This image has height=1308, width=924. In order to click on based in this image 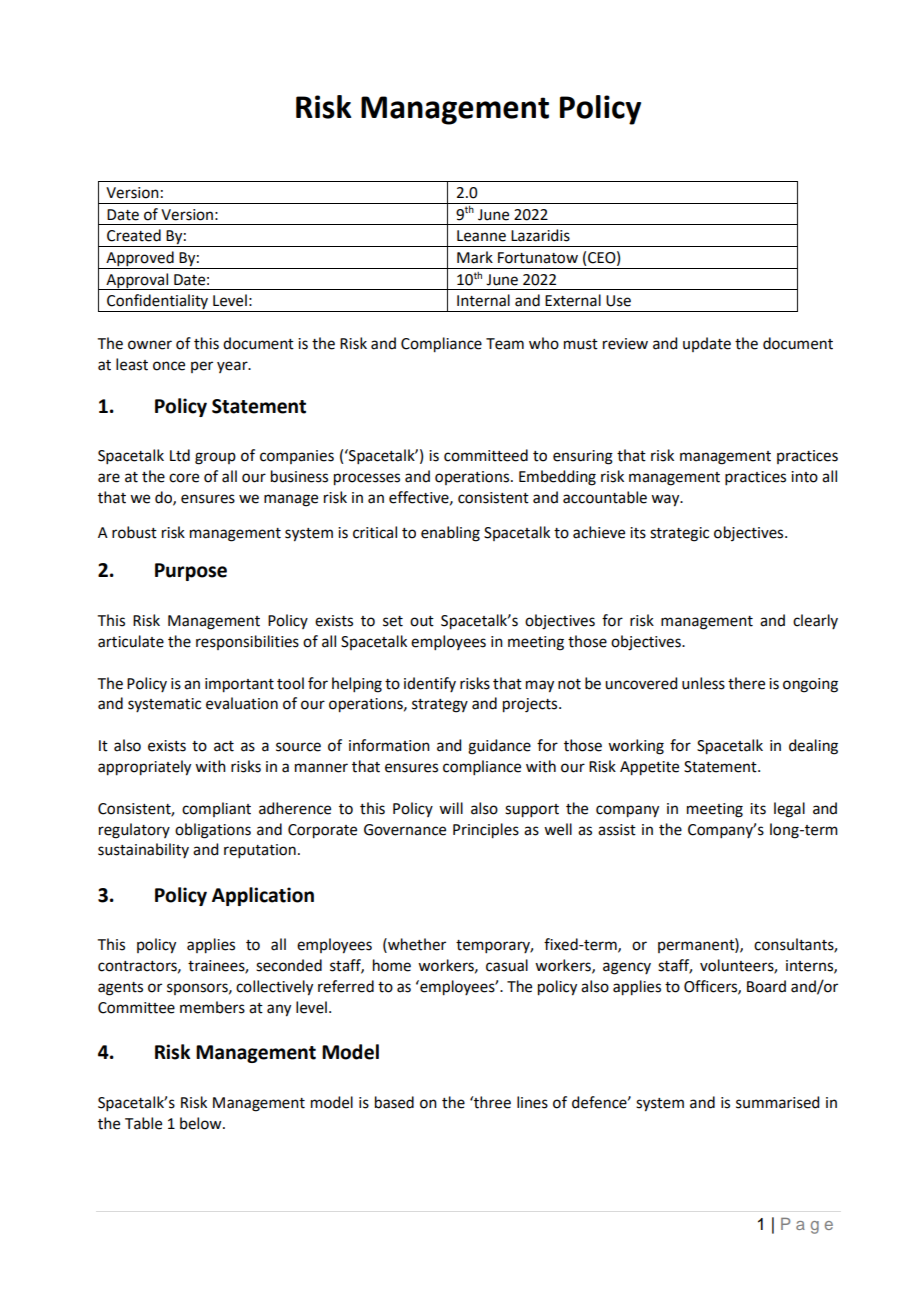, I will do `click(394, 1102)`.
